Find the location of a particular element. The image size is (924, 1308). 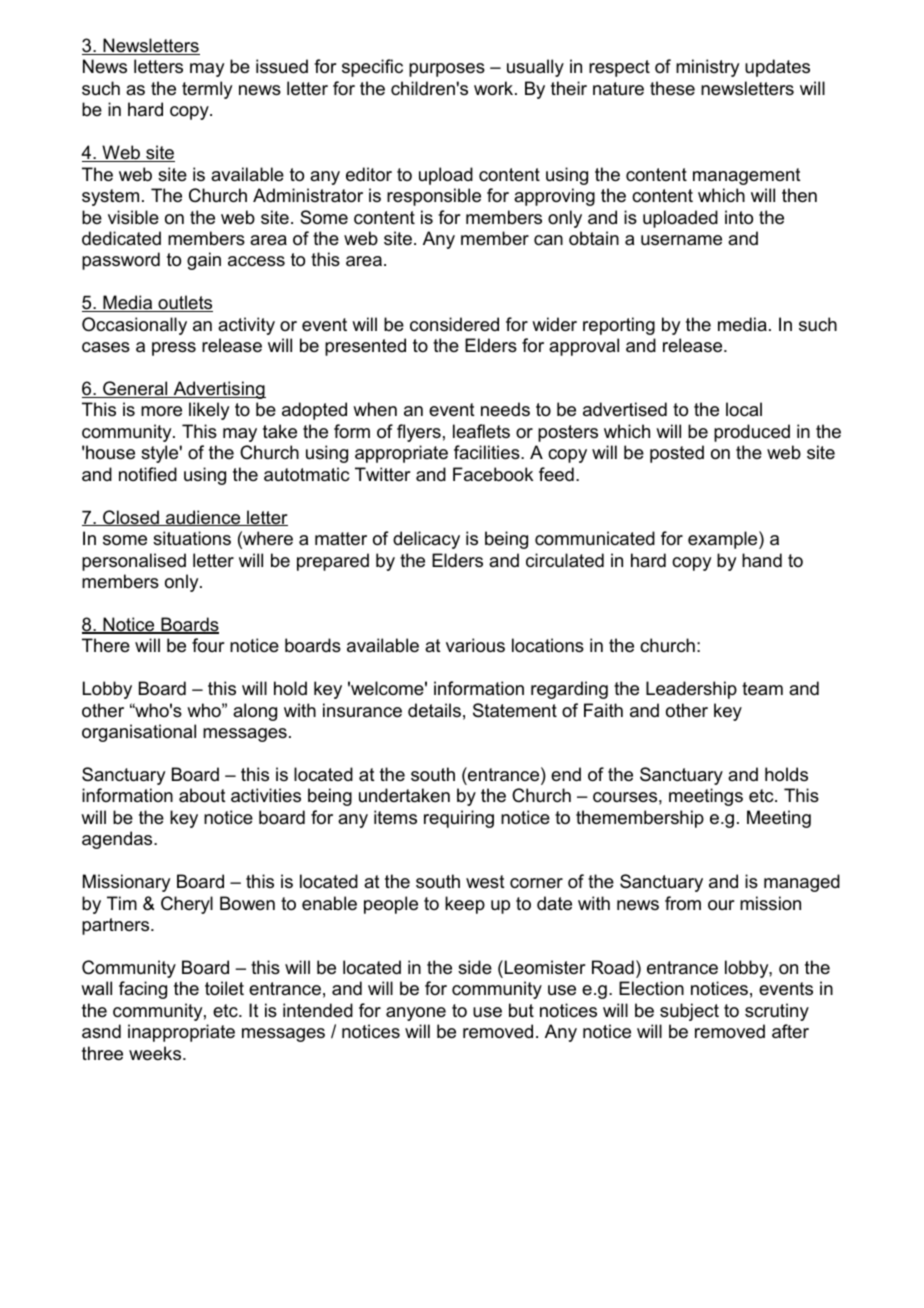

situations is located at coordinates (192, 538).
